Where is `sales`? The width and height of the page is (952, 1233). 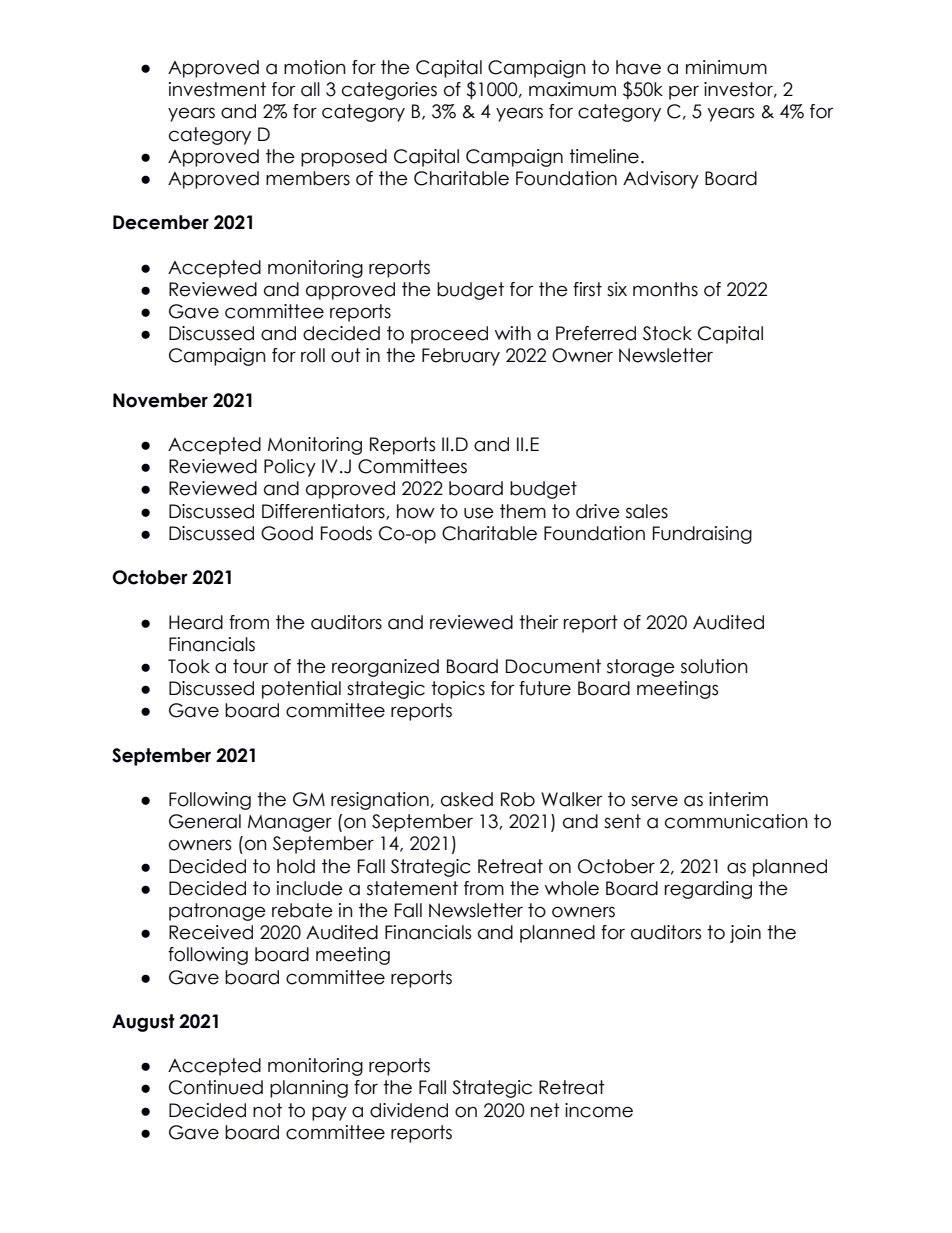
sales is located at coordinates (647, 511).
